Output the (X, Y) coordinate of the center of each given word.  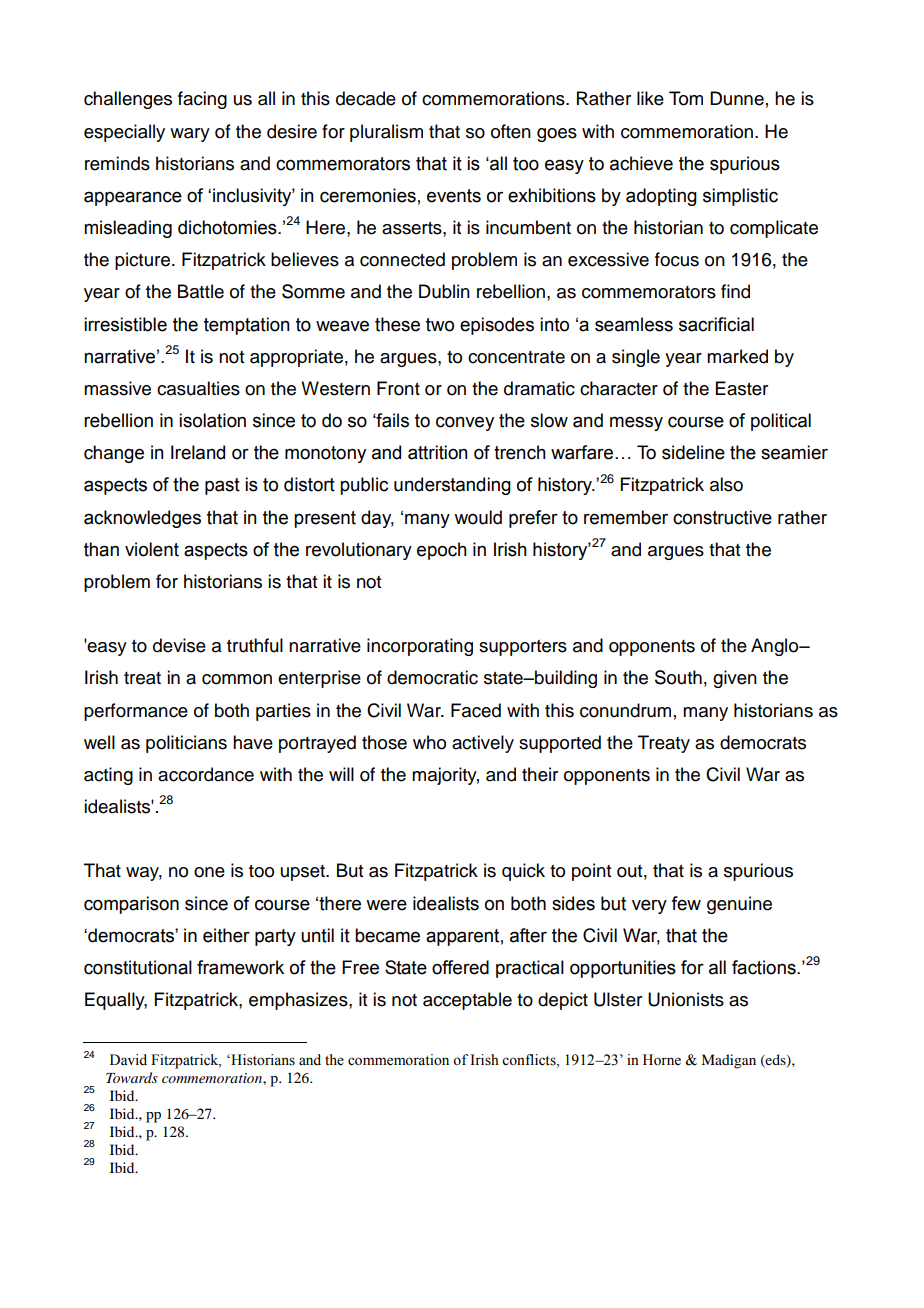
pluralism (386, 133)
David (128, 1059)
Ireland (198, 452)
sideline (693, 452)
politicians (186, 744)
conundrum (625, 710)
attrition (438, 452)
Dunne (737, 98)
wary (190, 135)
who (429, 742)
